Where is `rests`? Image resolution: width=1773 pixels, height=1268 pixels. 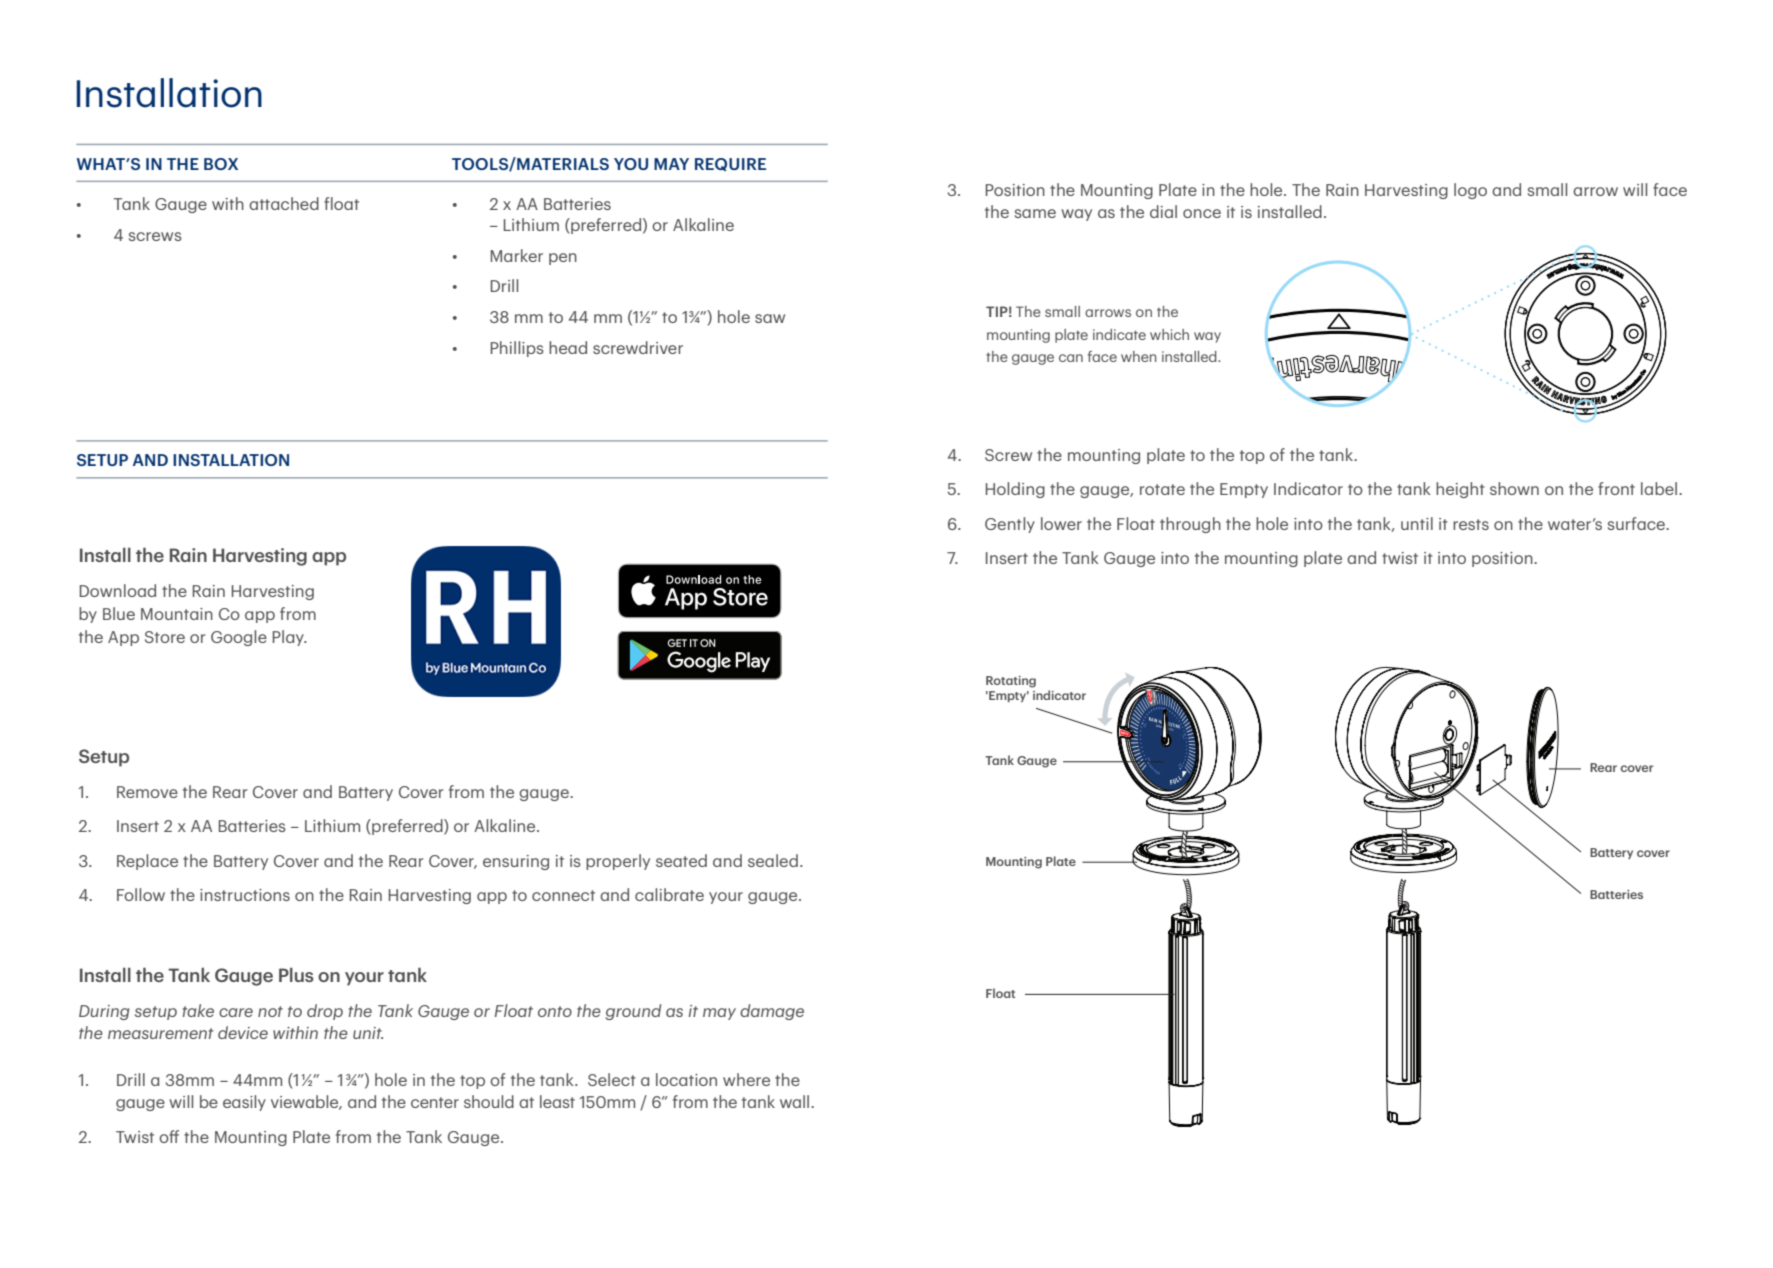
rests is located at coordinates (1471, 524).
